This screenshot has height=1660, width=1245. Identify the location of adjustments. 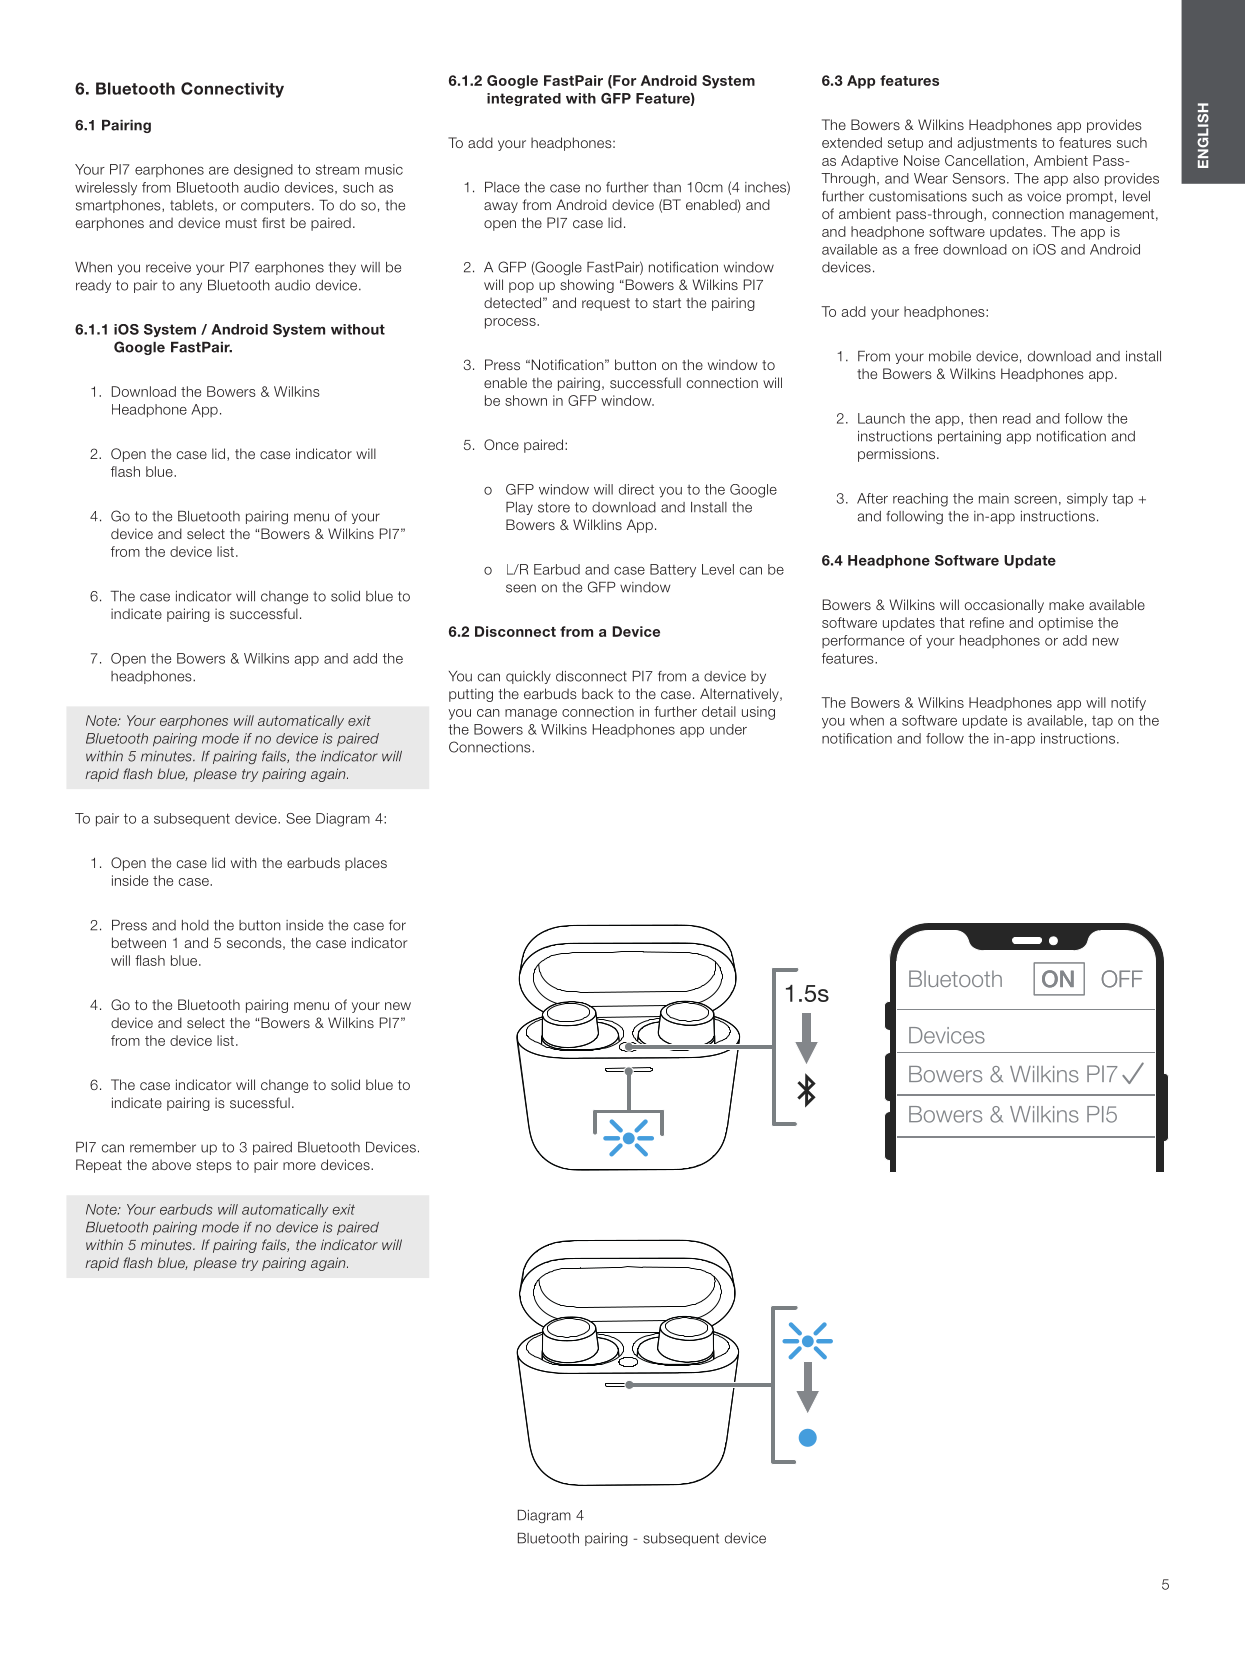
(997, 144).
